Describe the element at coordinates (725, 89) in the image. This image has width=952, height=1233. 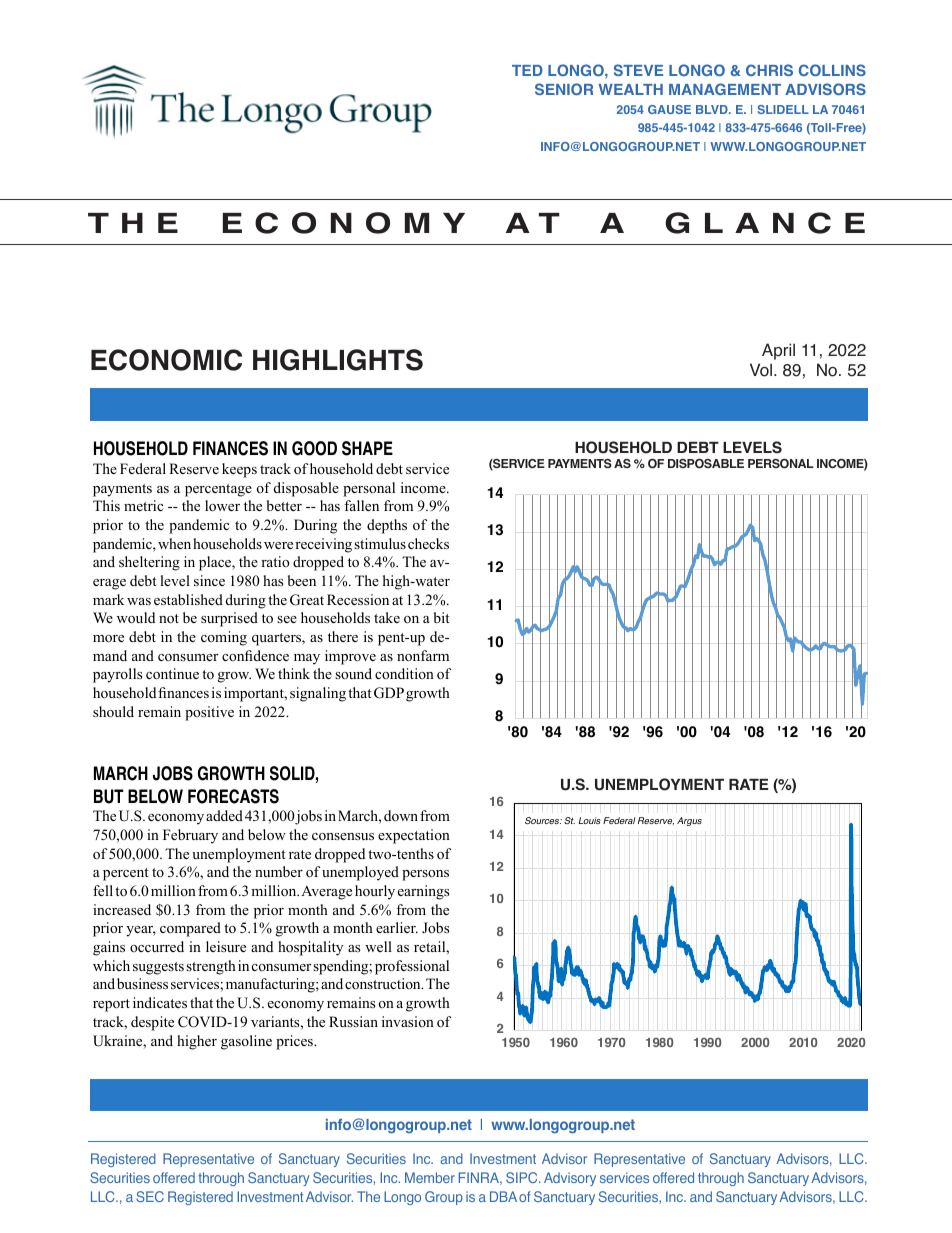
I see `MANAGEMENT` at that location.
